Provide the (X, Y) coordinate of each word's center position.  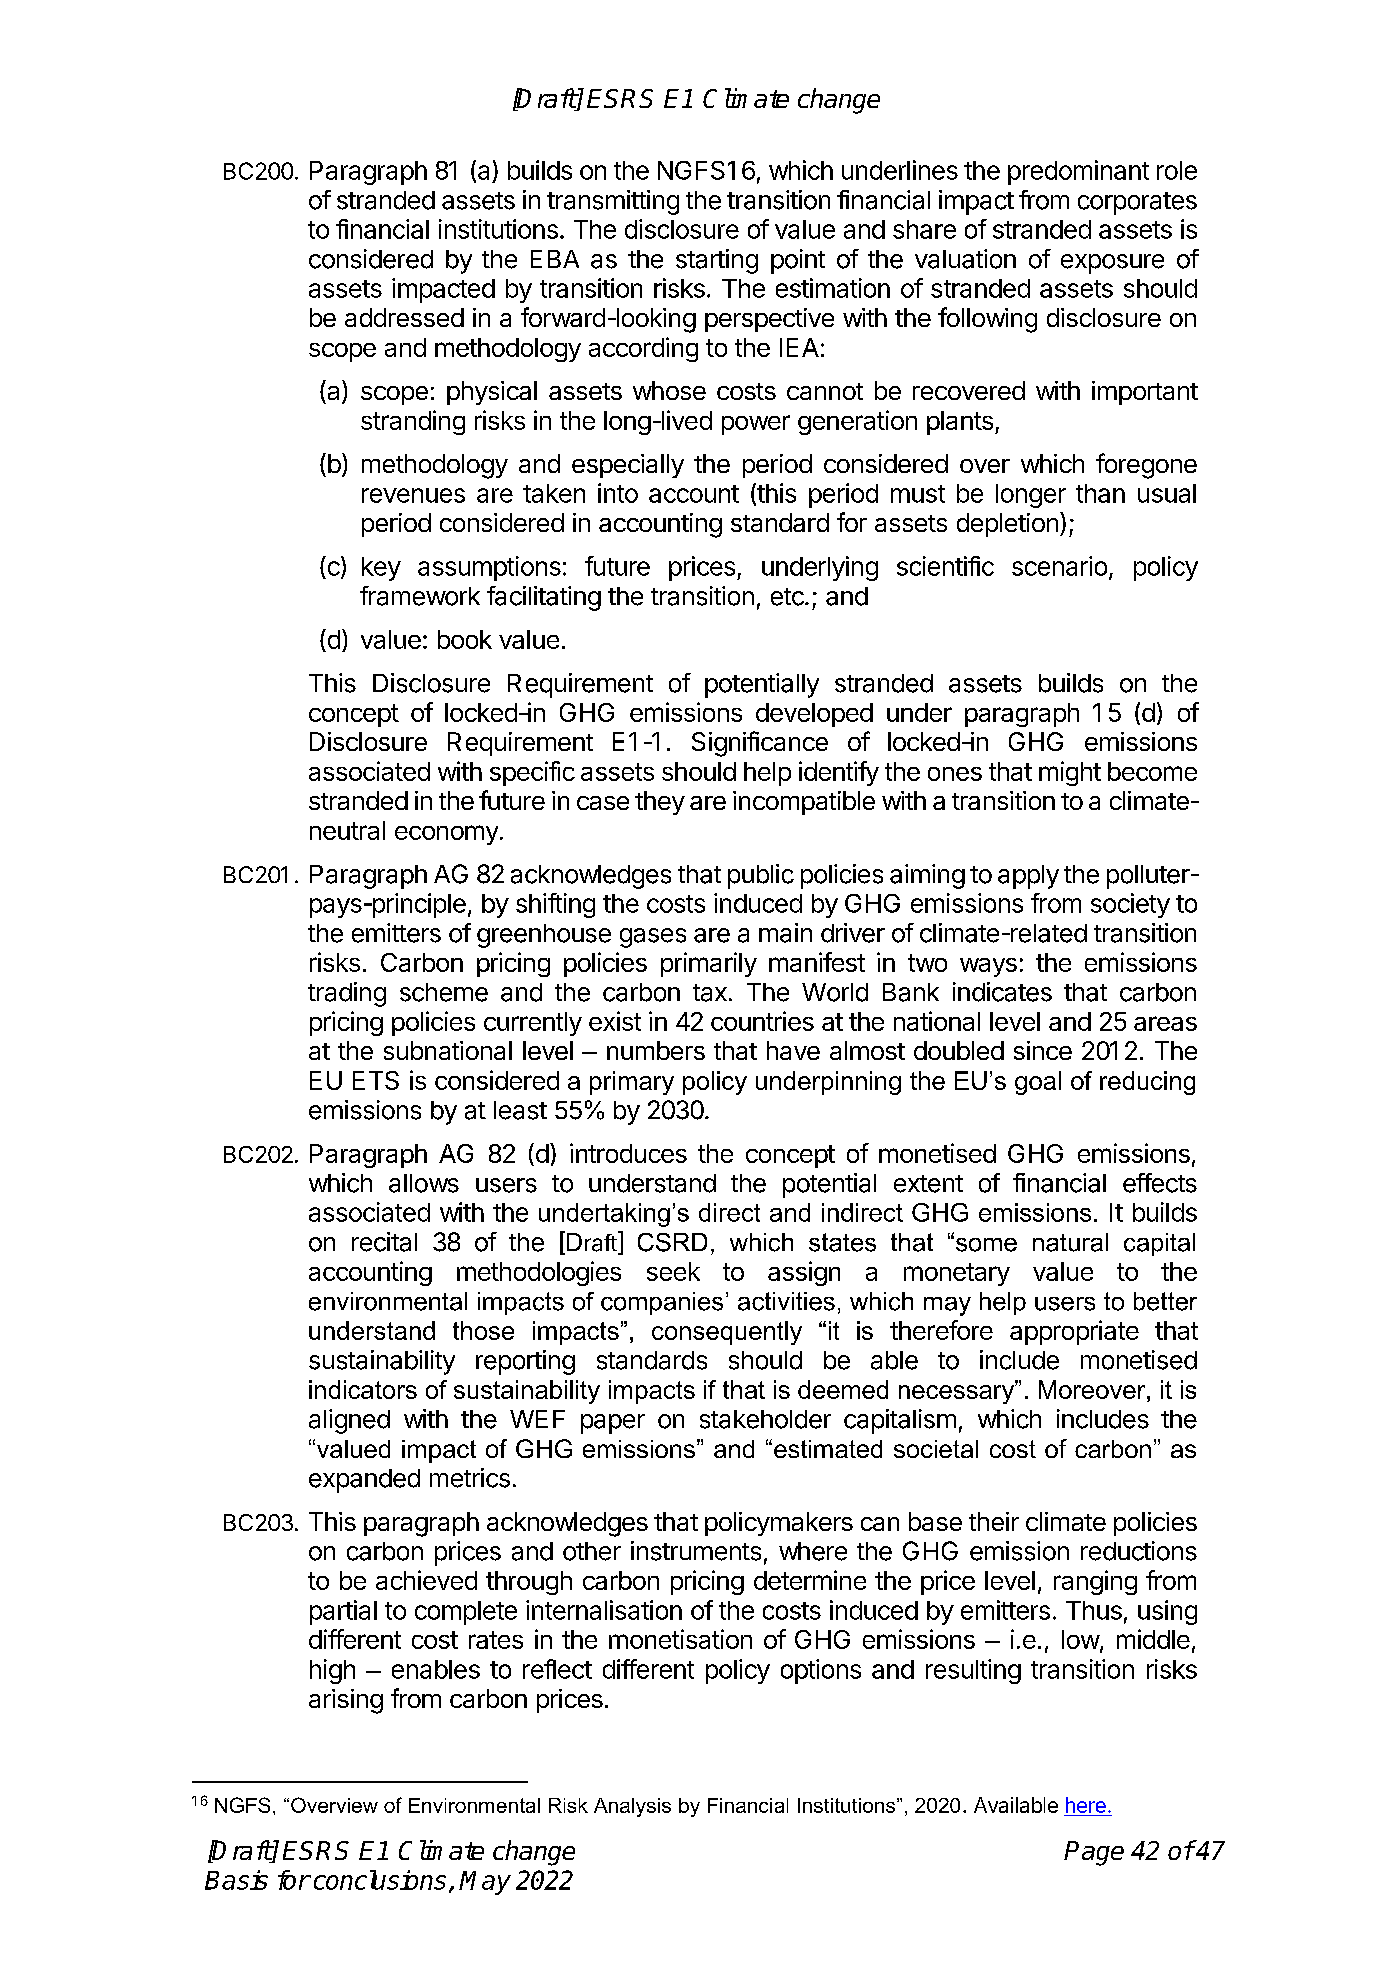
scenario (1059, 566)
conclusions (380, 1880)
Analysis (632, 1807)
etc (788, 597)
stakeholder (765, 1419)
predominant (1078, 172)
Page (1094, 1853)
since (1043, 1050)
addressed (404, 317)
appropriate (1074, 1332)
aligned (349, 1421)
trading (347, 994)
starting (717, 261)
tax (710, 993)
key (381, 569)
